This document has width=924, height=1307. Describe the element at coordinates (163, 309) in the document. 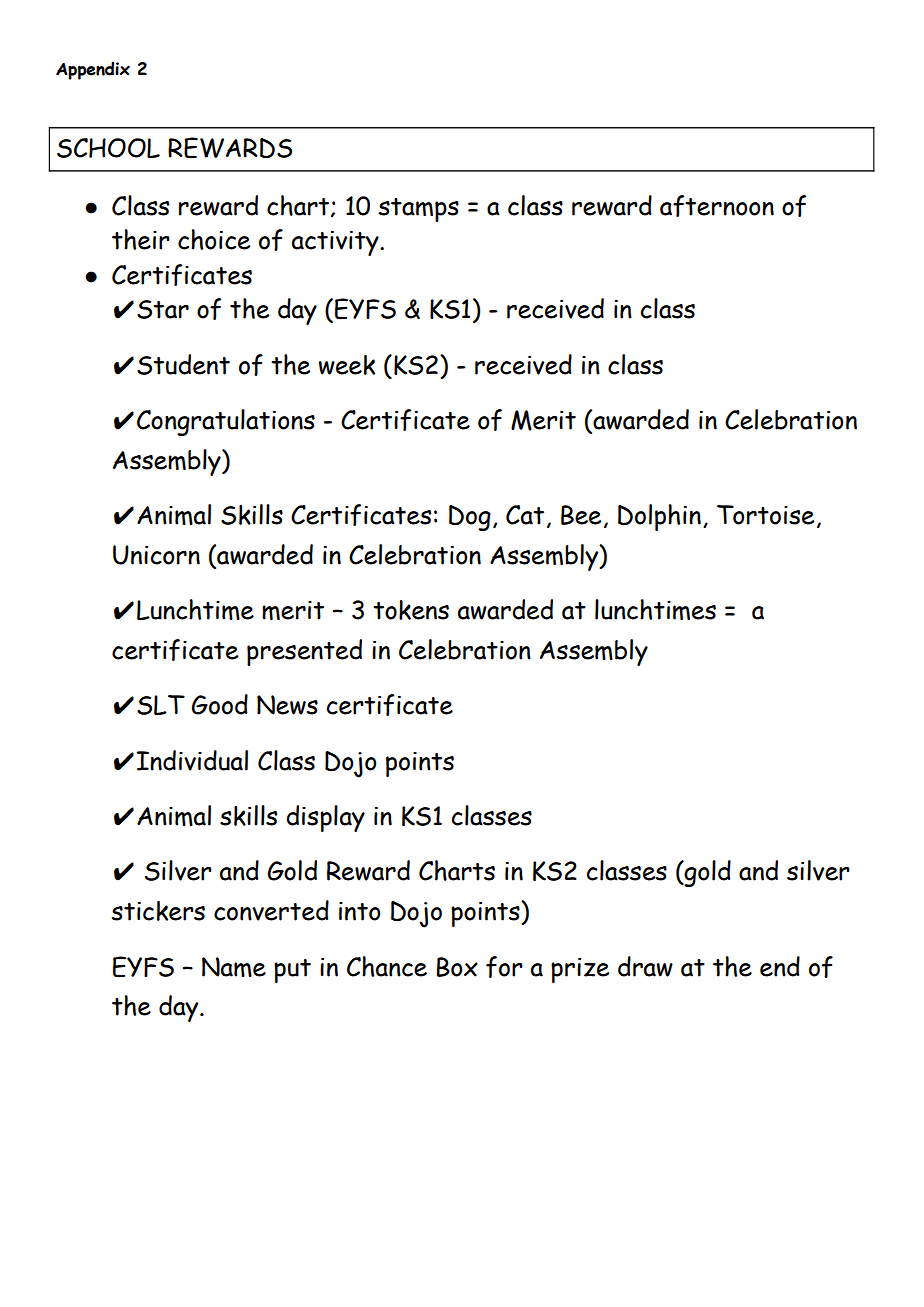

I see `Star` at that location.
